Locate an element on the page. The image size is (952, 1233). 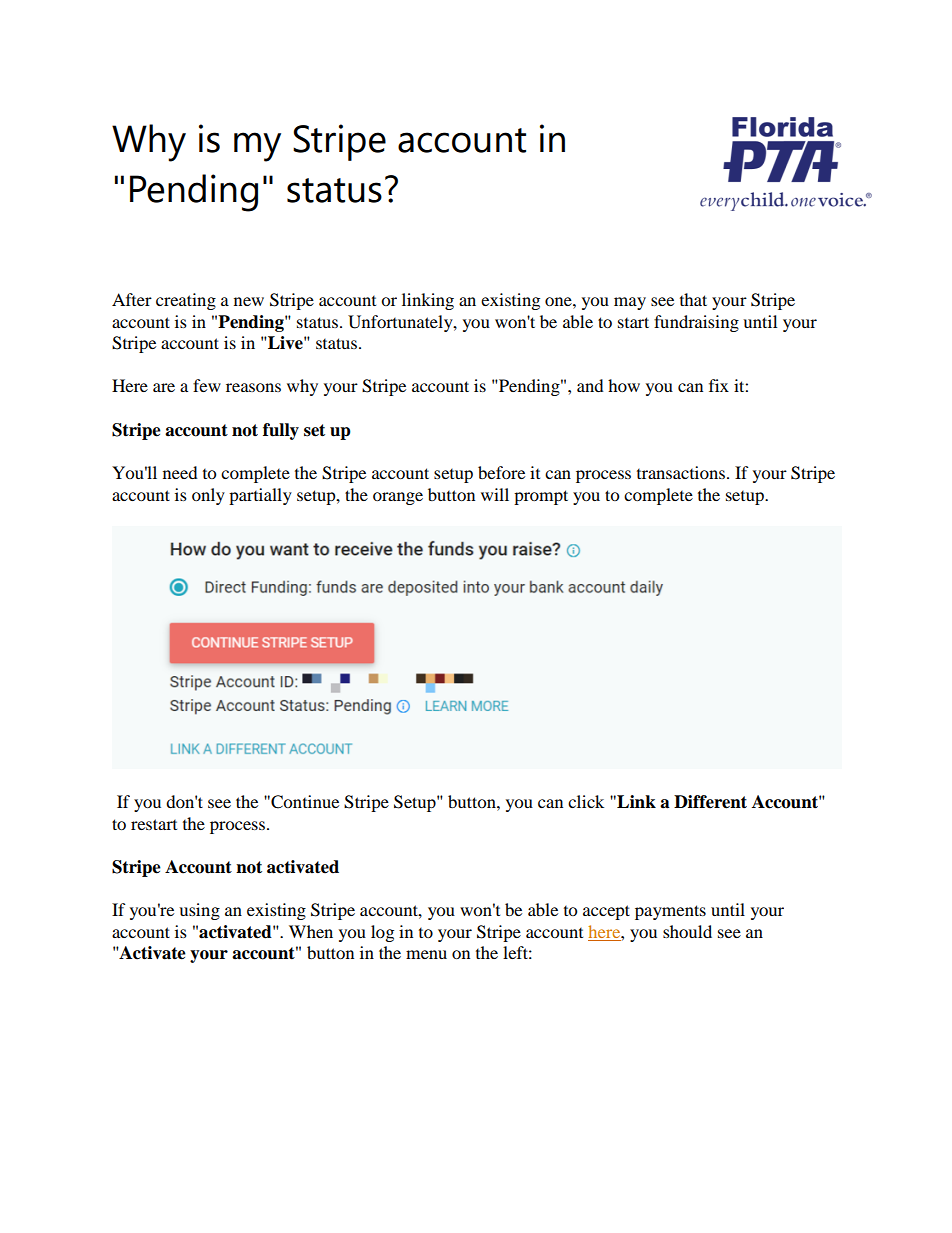
prompt is located at coordinates (541, 497).
